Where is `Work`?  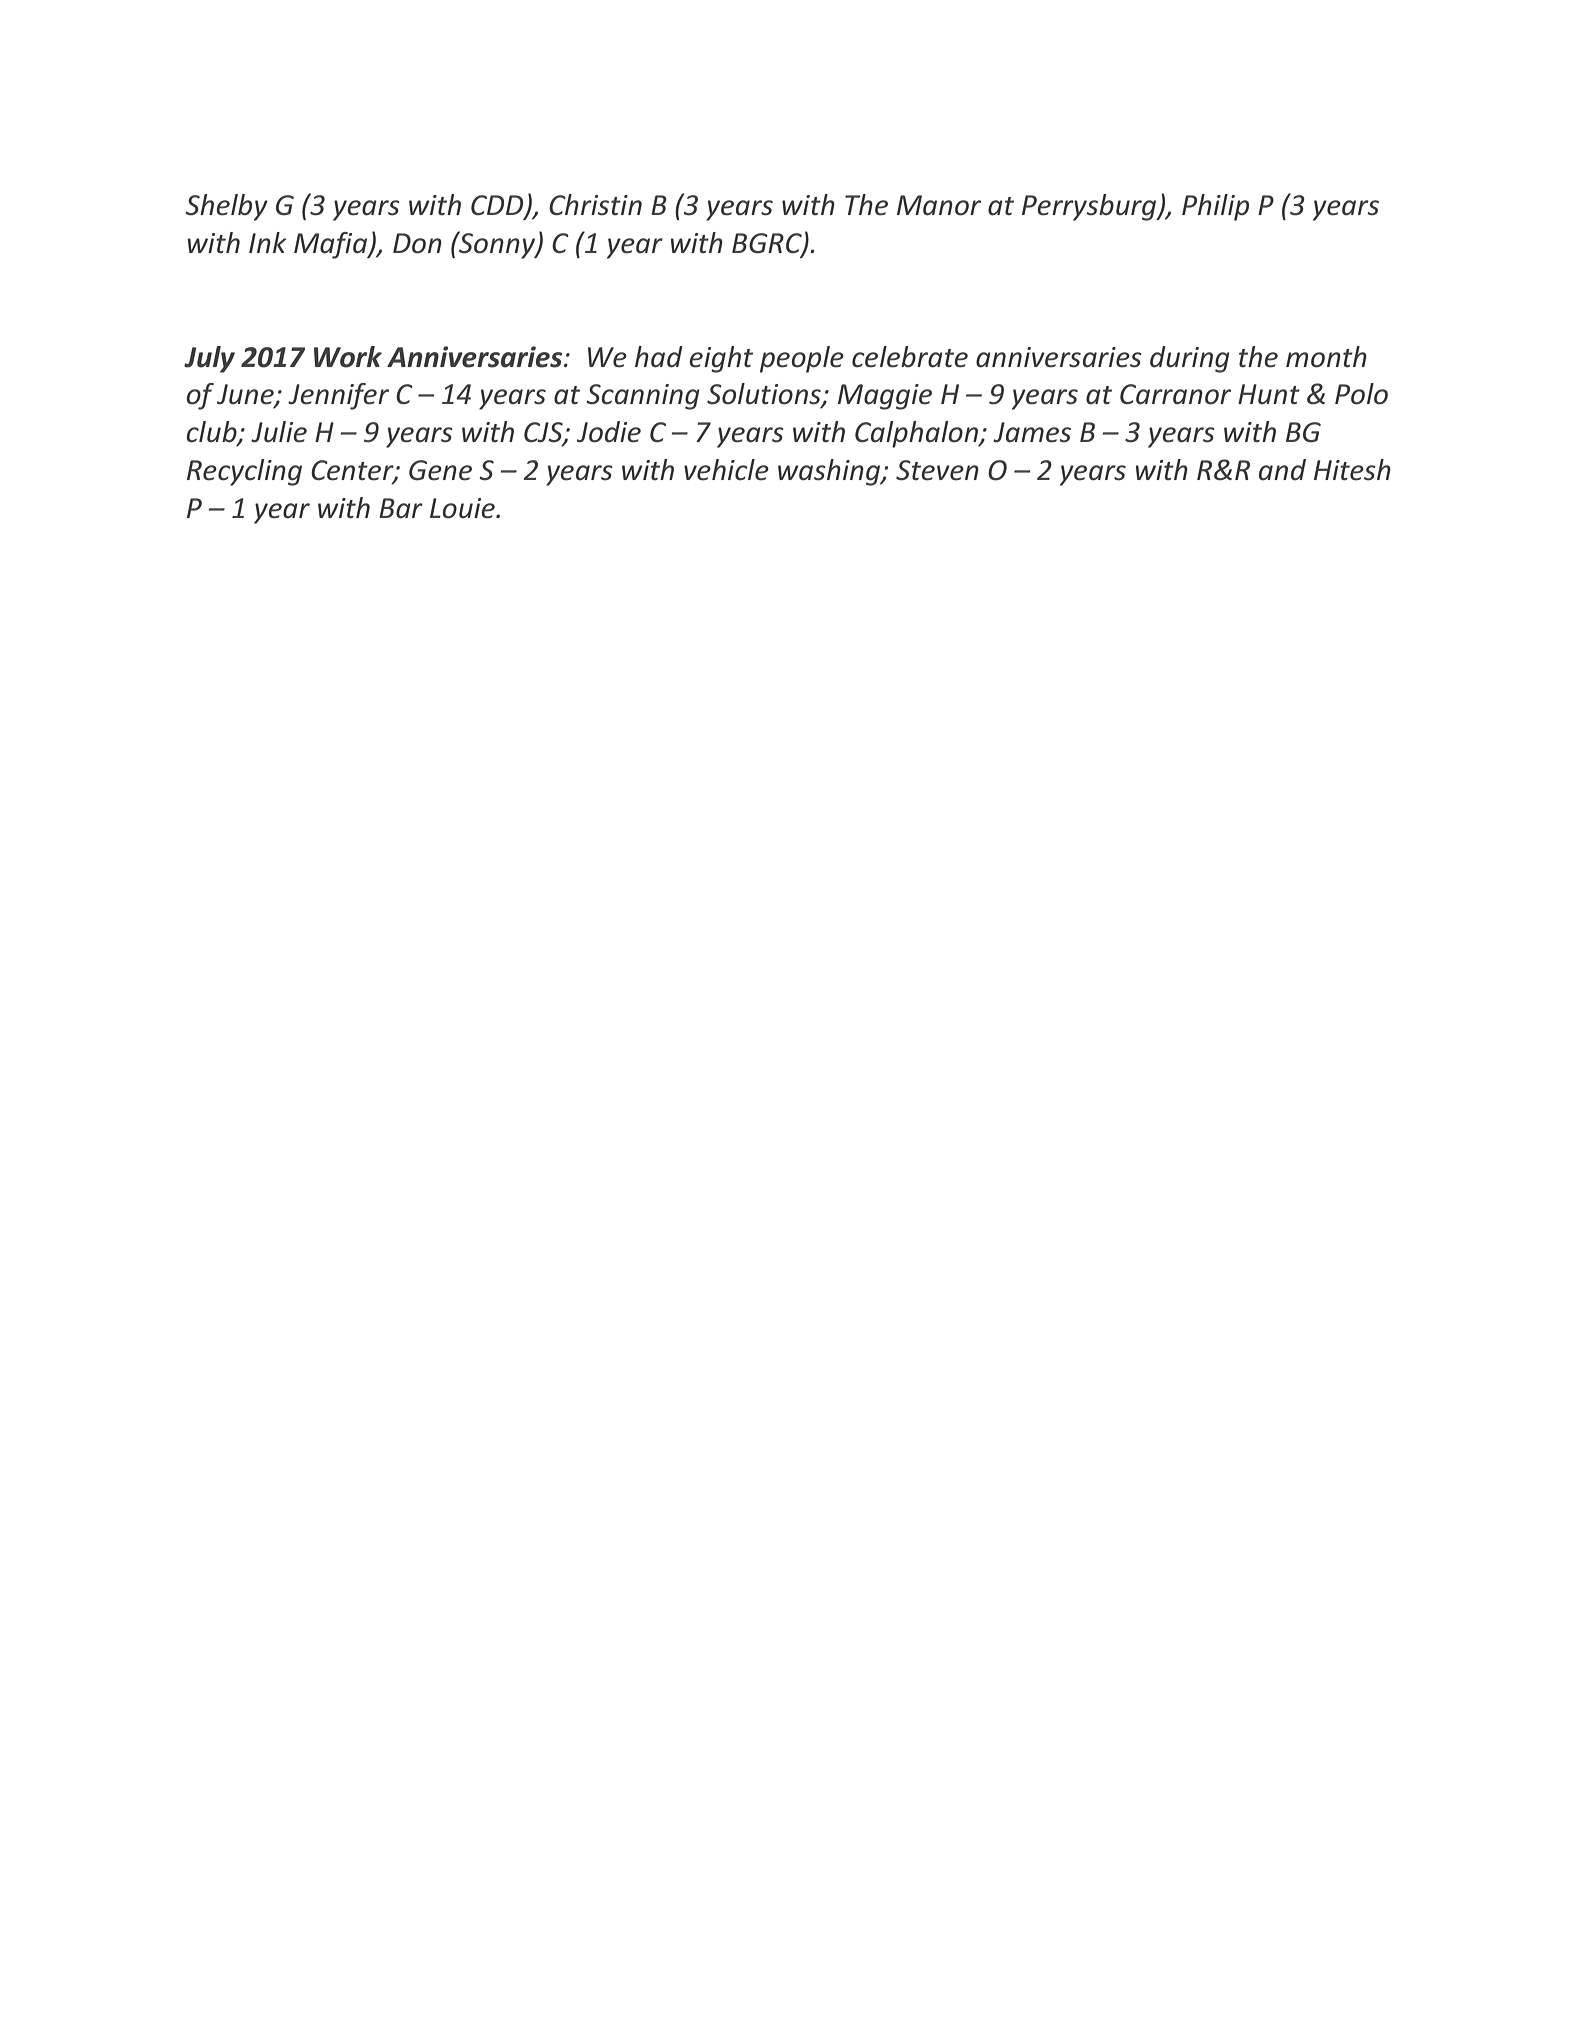 Work is located at coordinates (348, 357).
